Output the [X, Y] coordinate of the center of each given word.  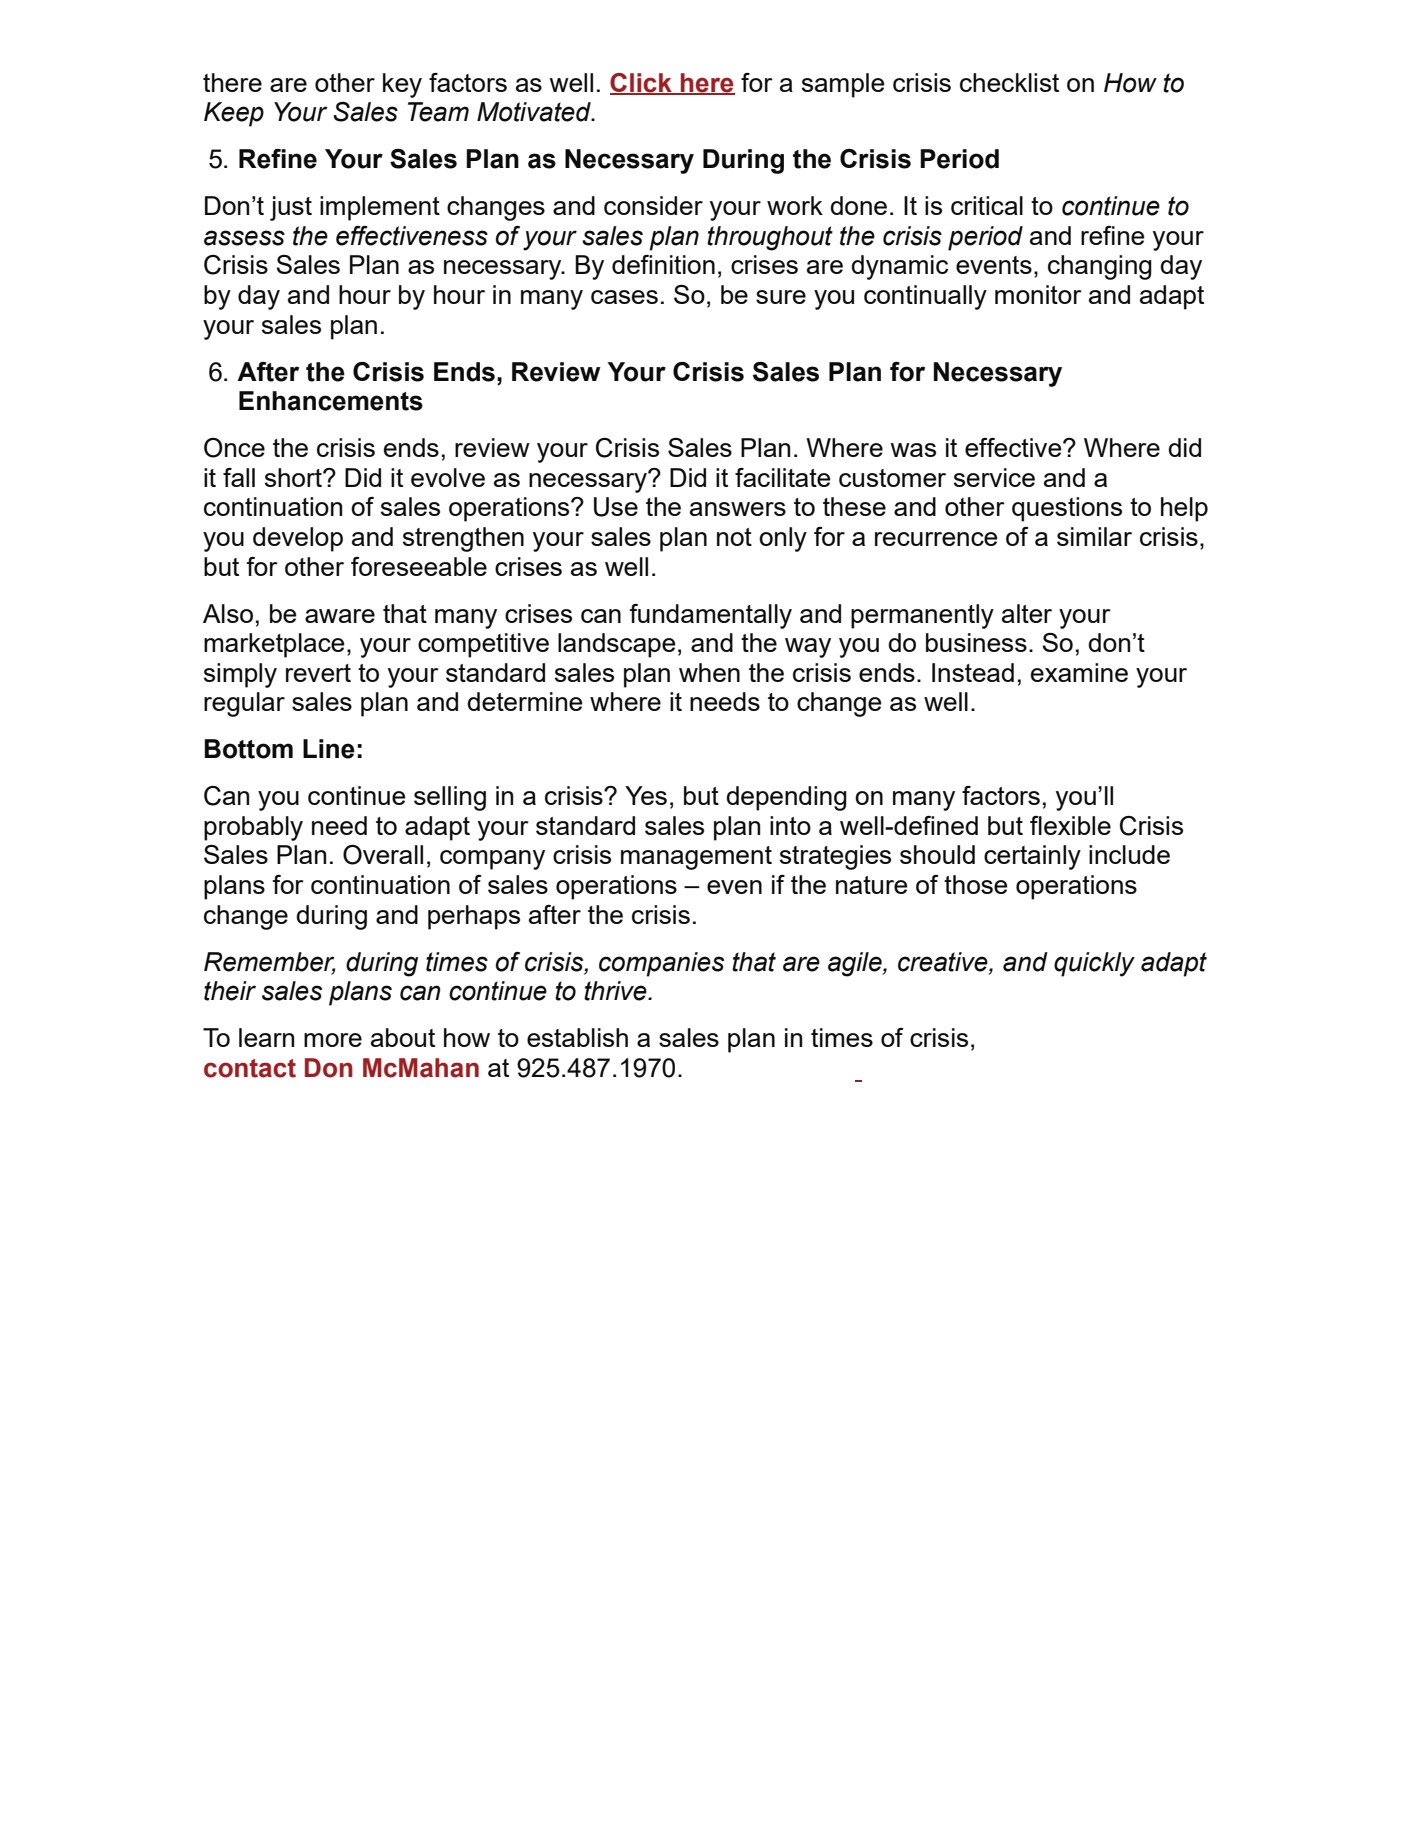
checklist [1009, 82]
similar [1094, 536]
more [333, 1040]
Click [642, 83]
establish [577, 1037]
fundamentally [710, 616]
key [402, 85]
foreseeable [419, 566]
